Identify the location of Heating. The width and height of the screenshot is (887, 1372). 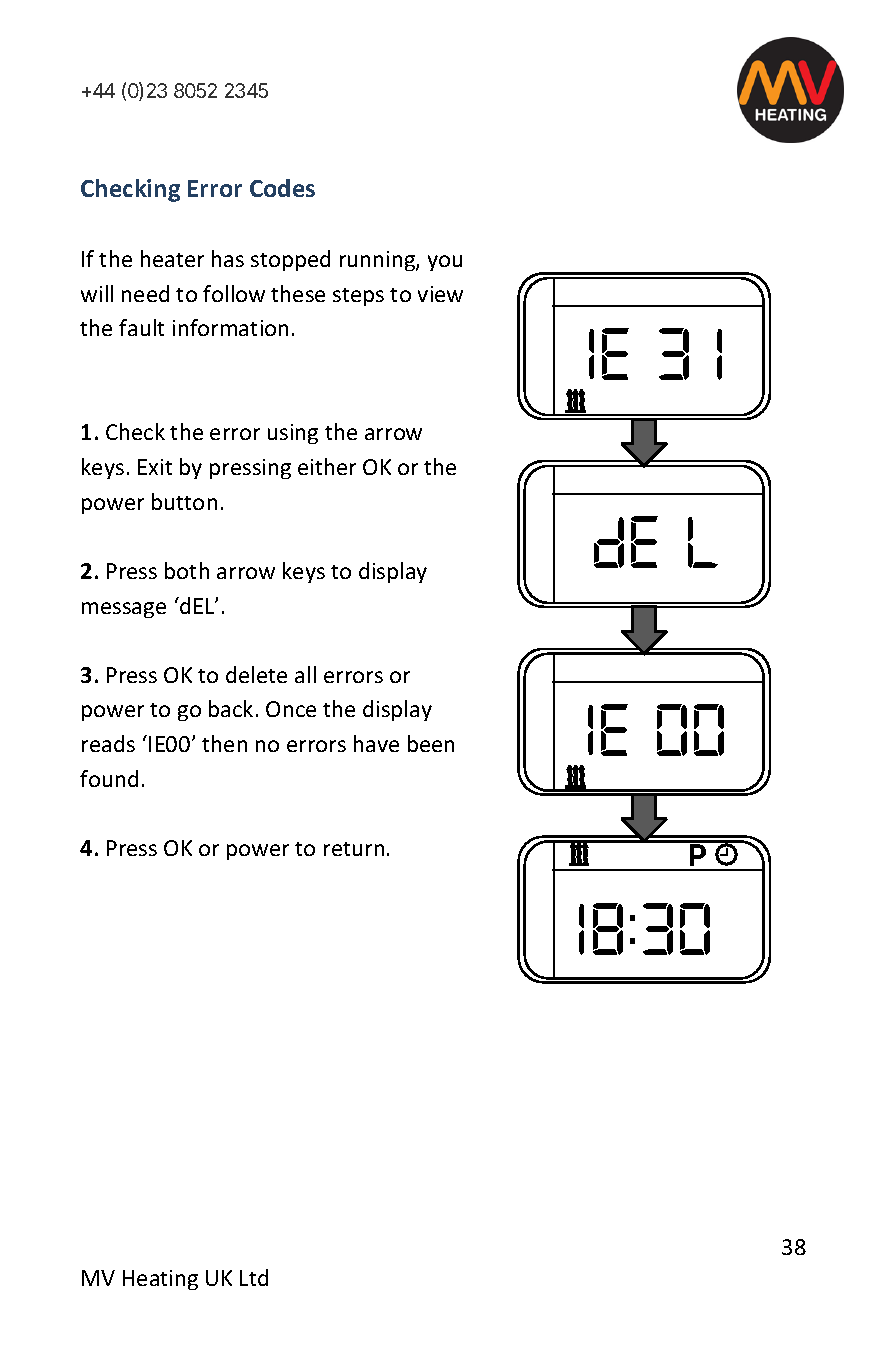
(160, 1280).
